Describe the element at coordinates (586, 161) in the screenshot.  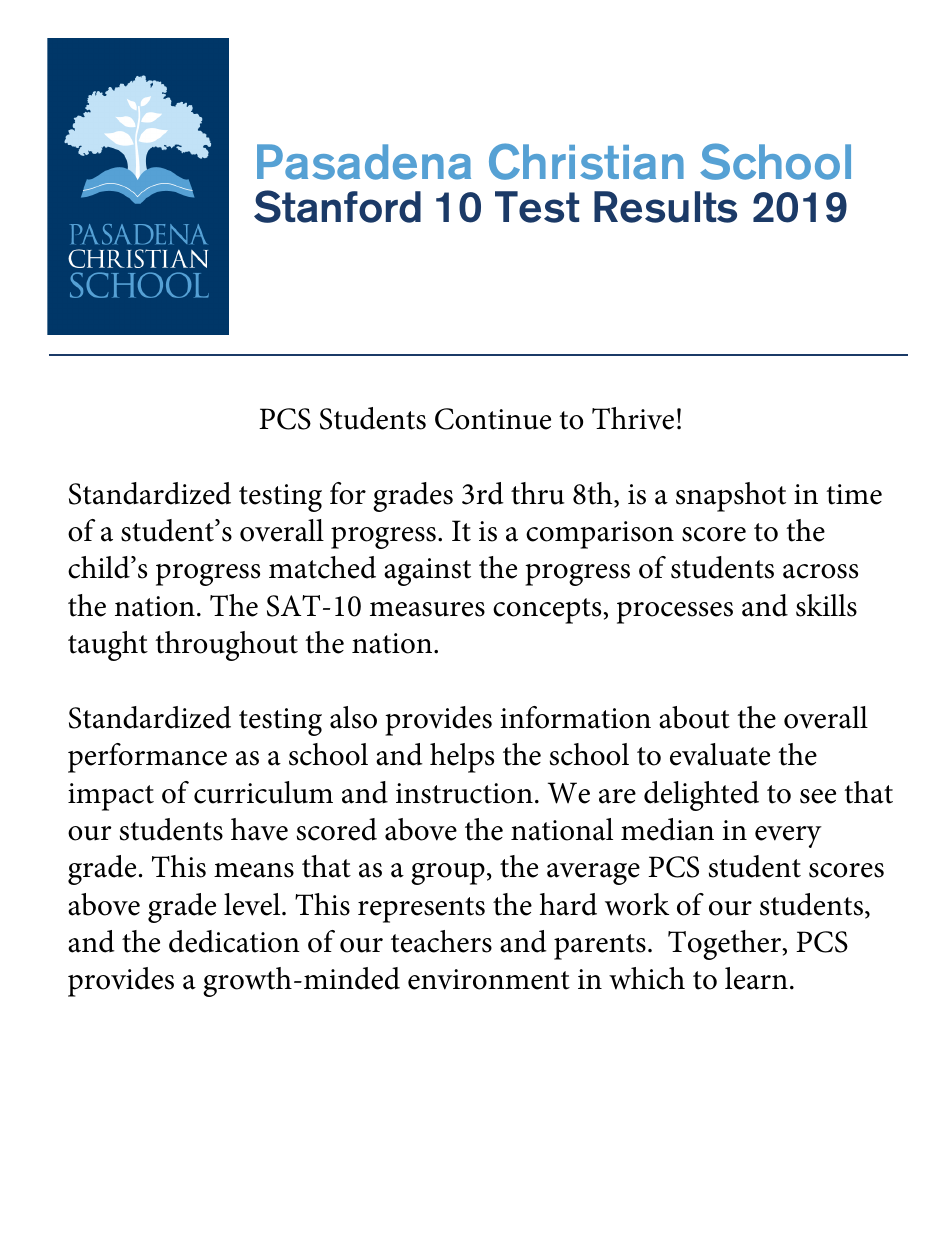
I see `Christian` at that location.
